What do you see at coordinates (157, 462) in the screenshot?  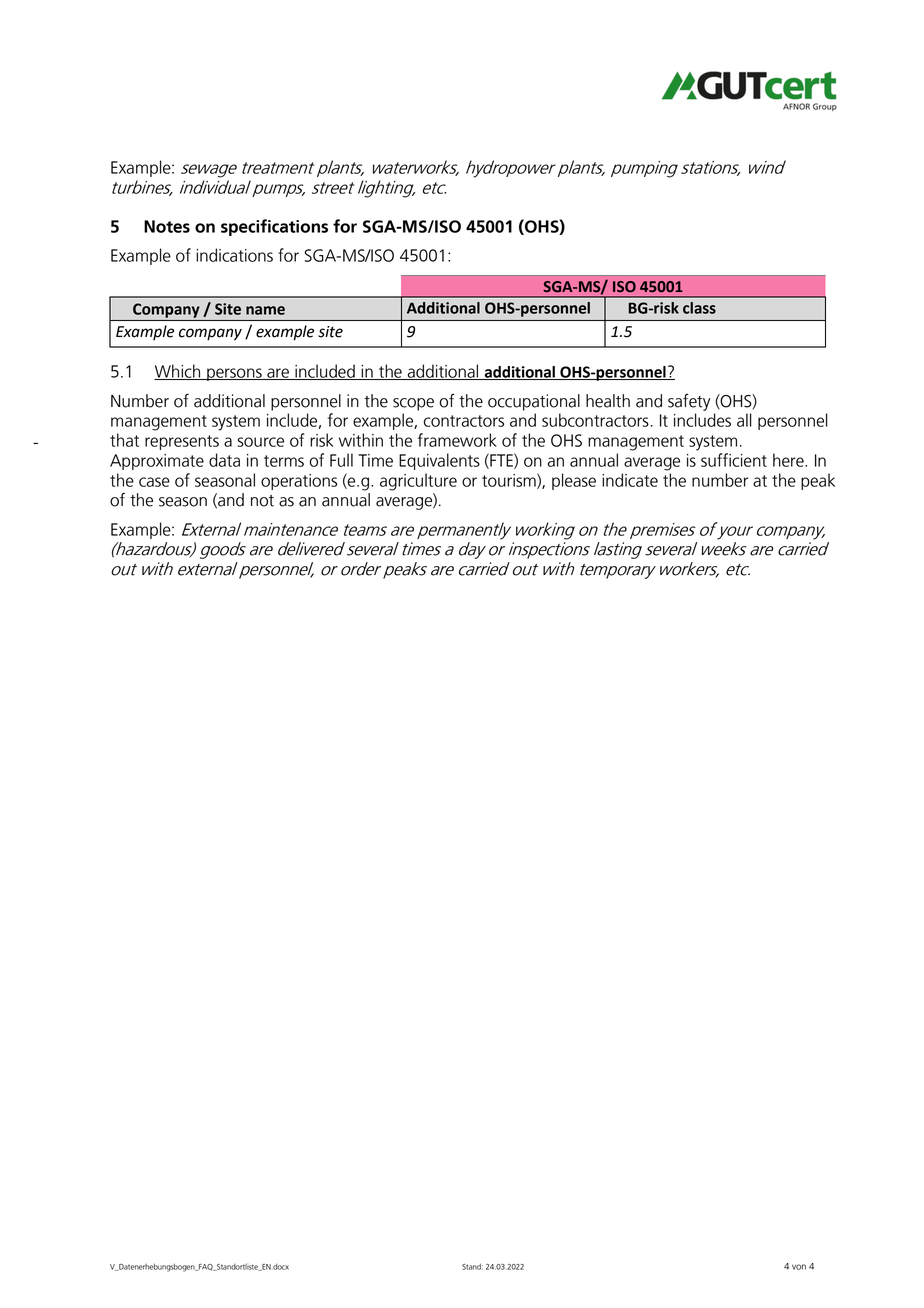 I see `Approximate` at bounding box center [157, 462].
